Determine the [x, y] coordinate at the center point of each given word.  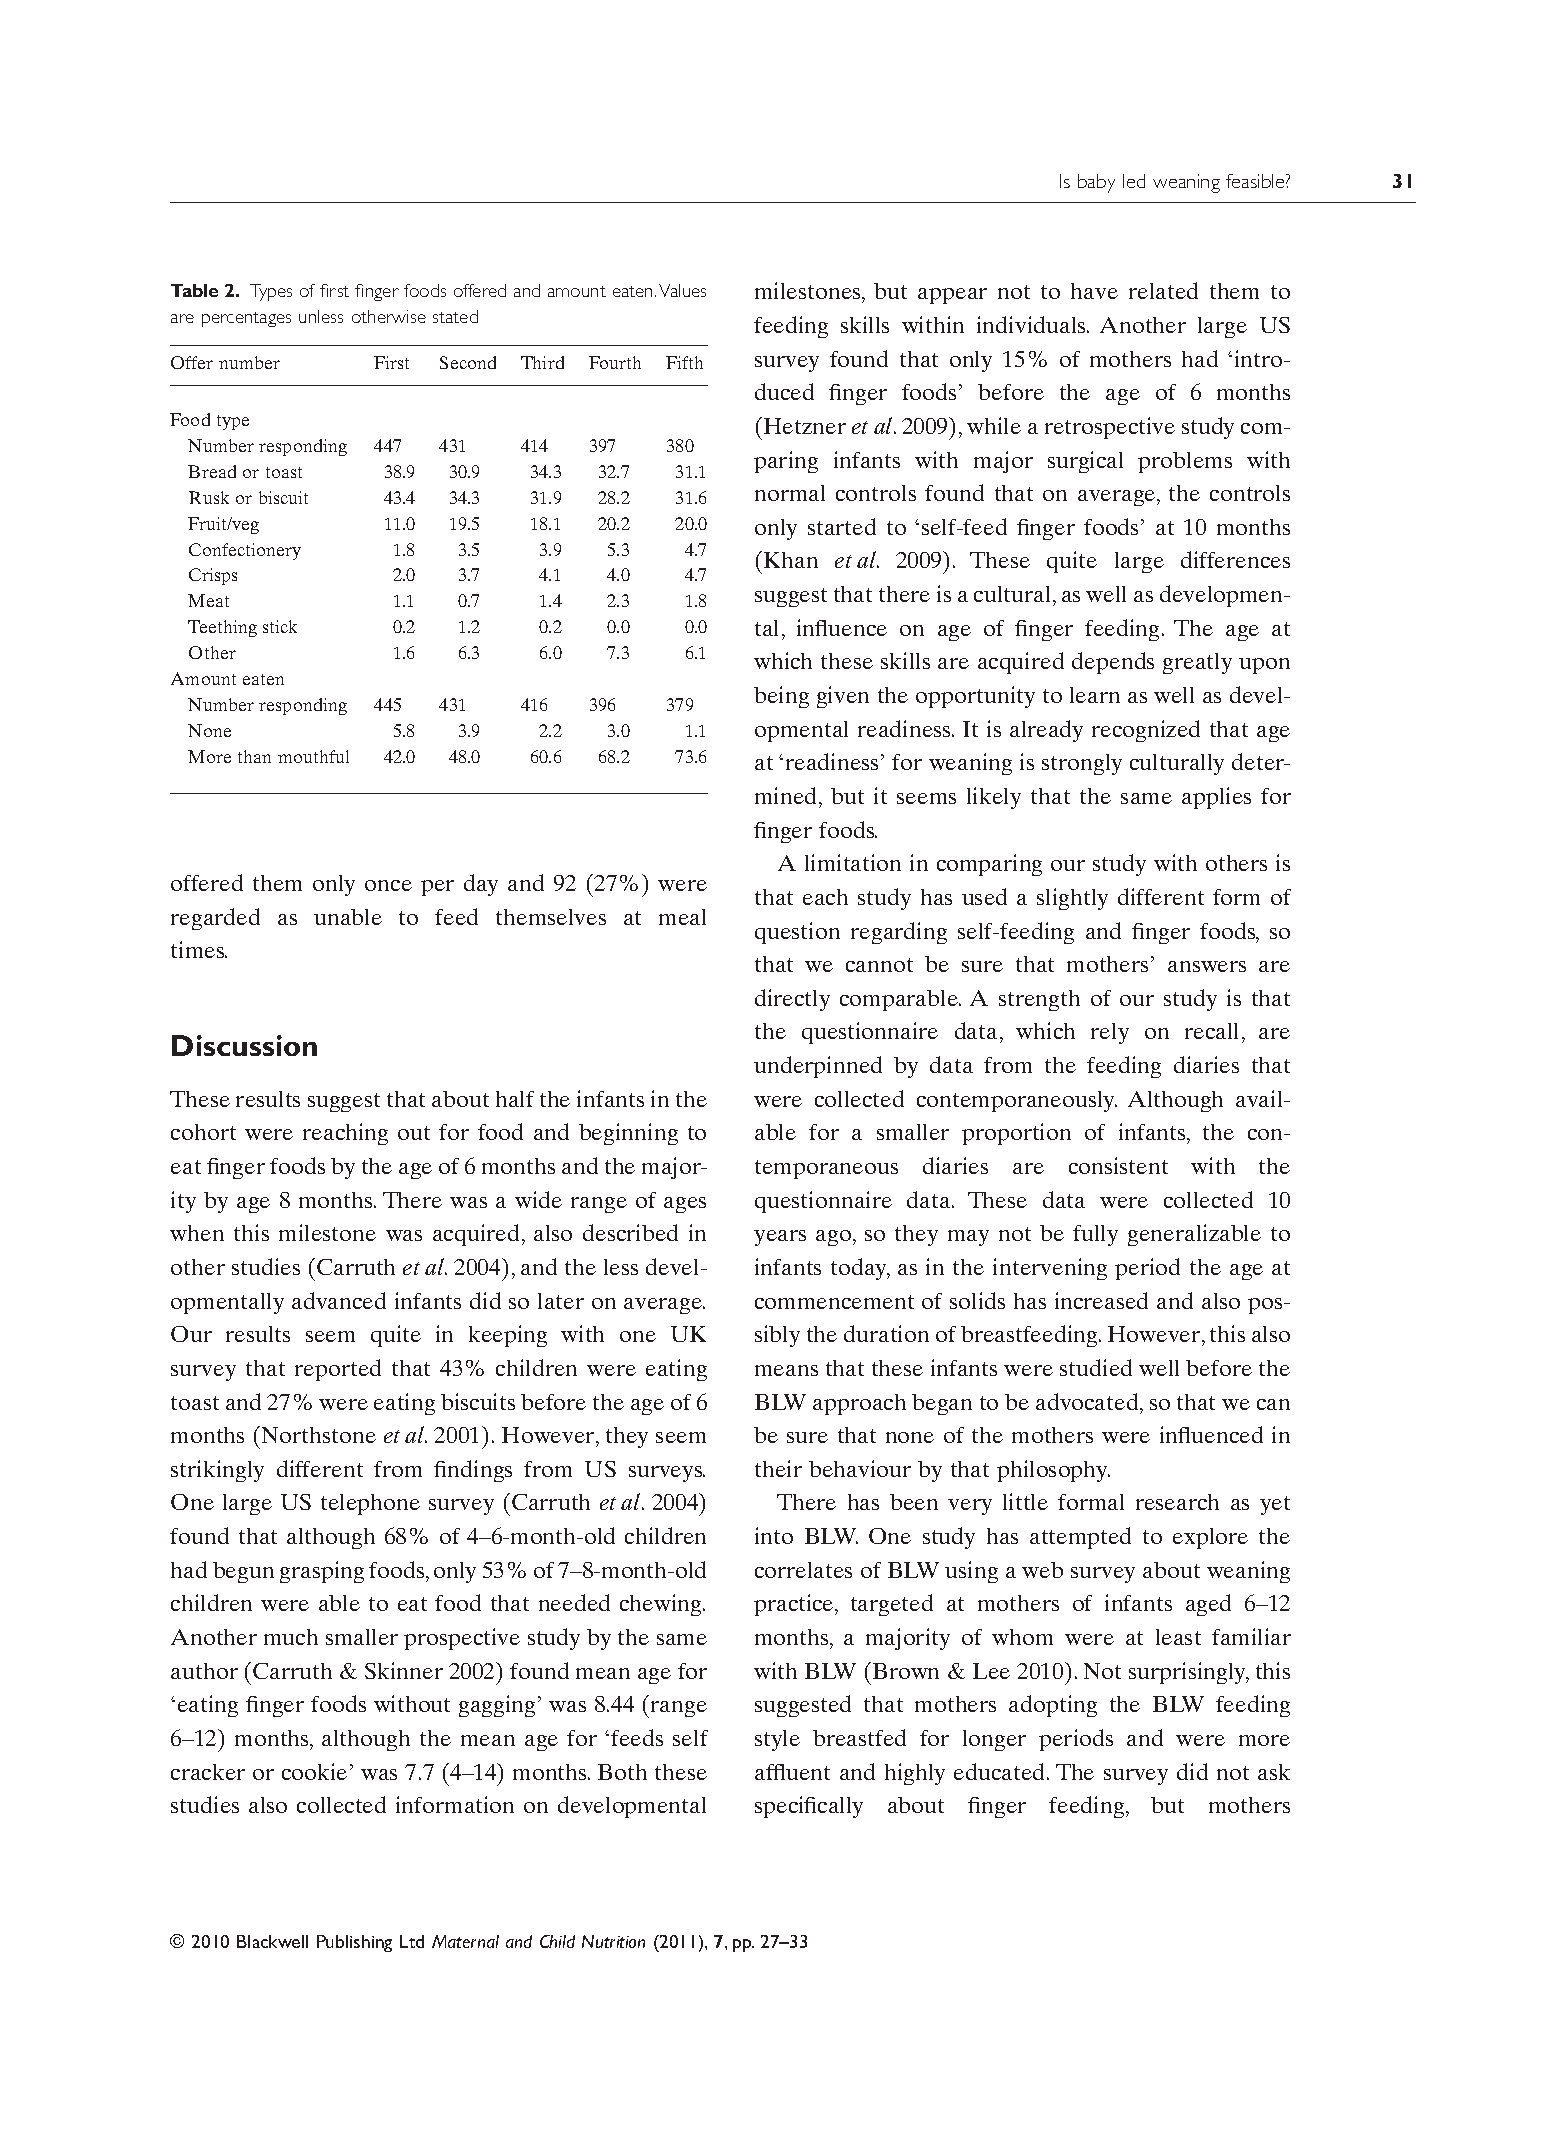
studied [1096, 1367]
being [781, 697]
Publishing [354, 1943]
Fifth [684, 362]
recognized [1146, 731]
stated [455, 316]
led [1134, 181]
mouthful [313, 756]
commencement [834, 1302]
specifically [809, 1807]
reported [338, 1370]
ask [1274, 1772]
